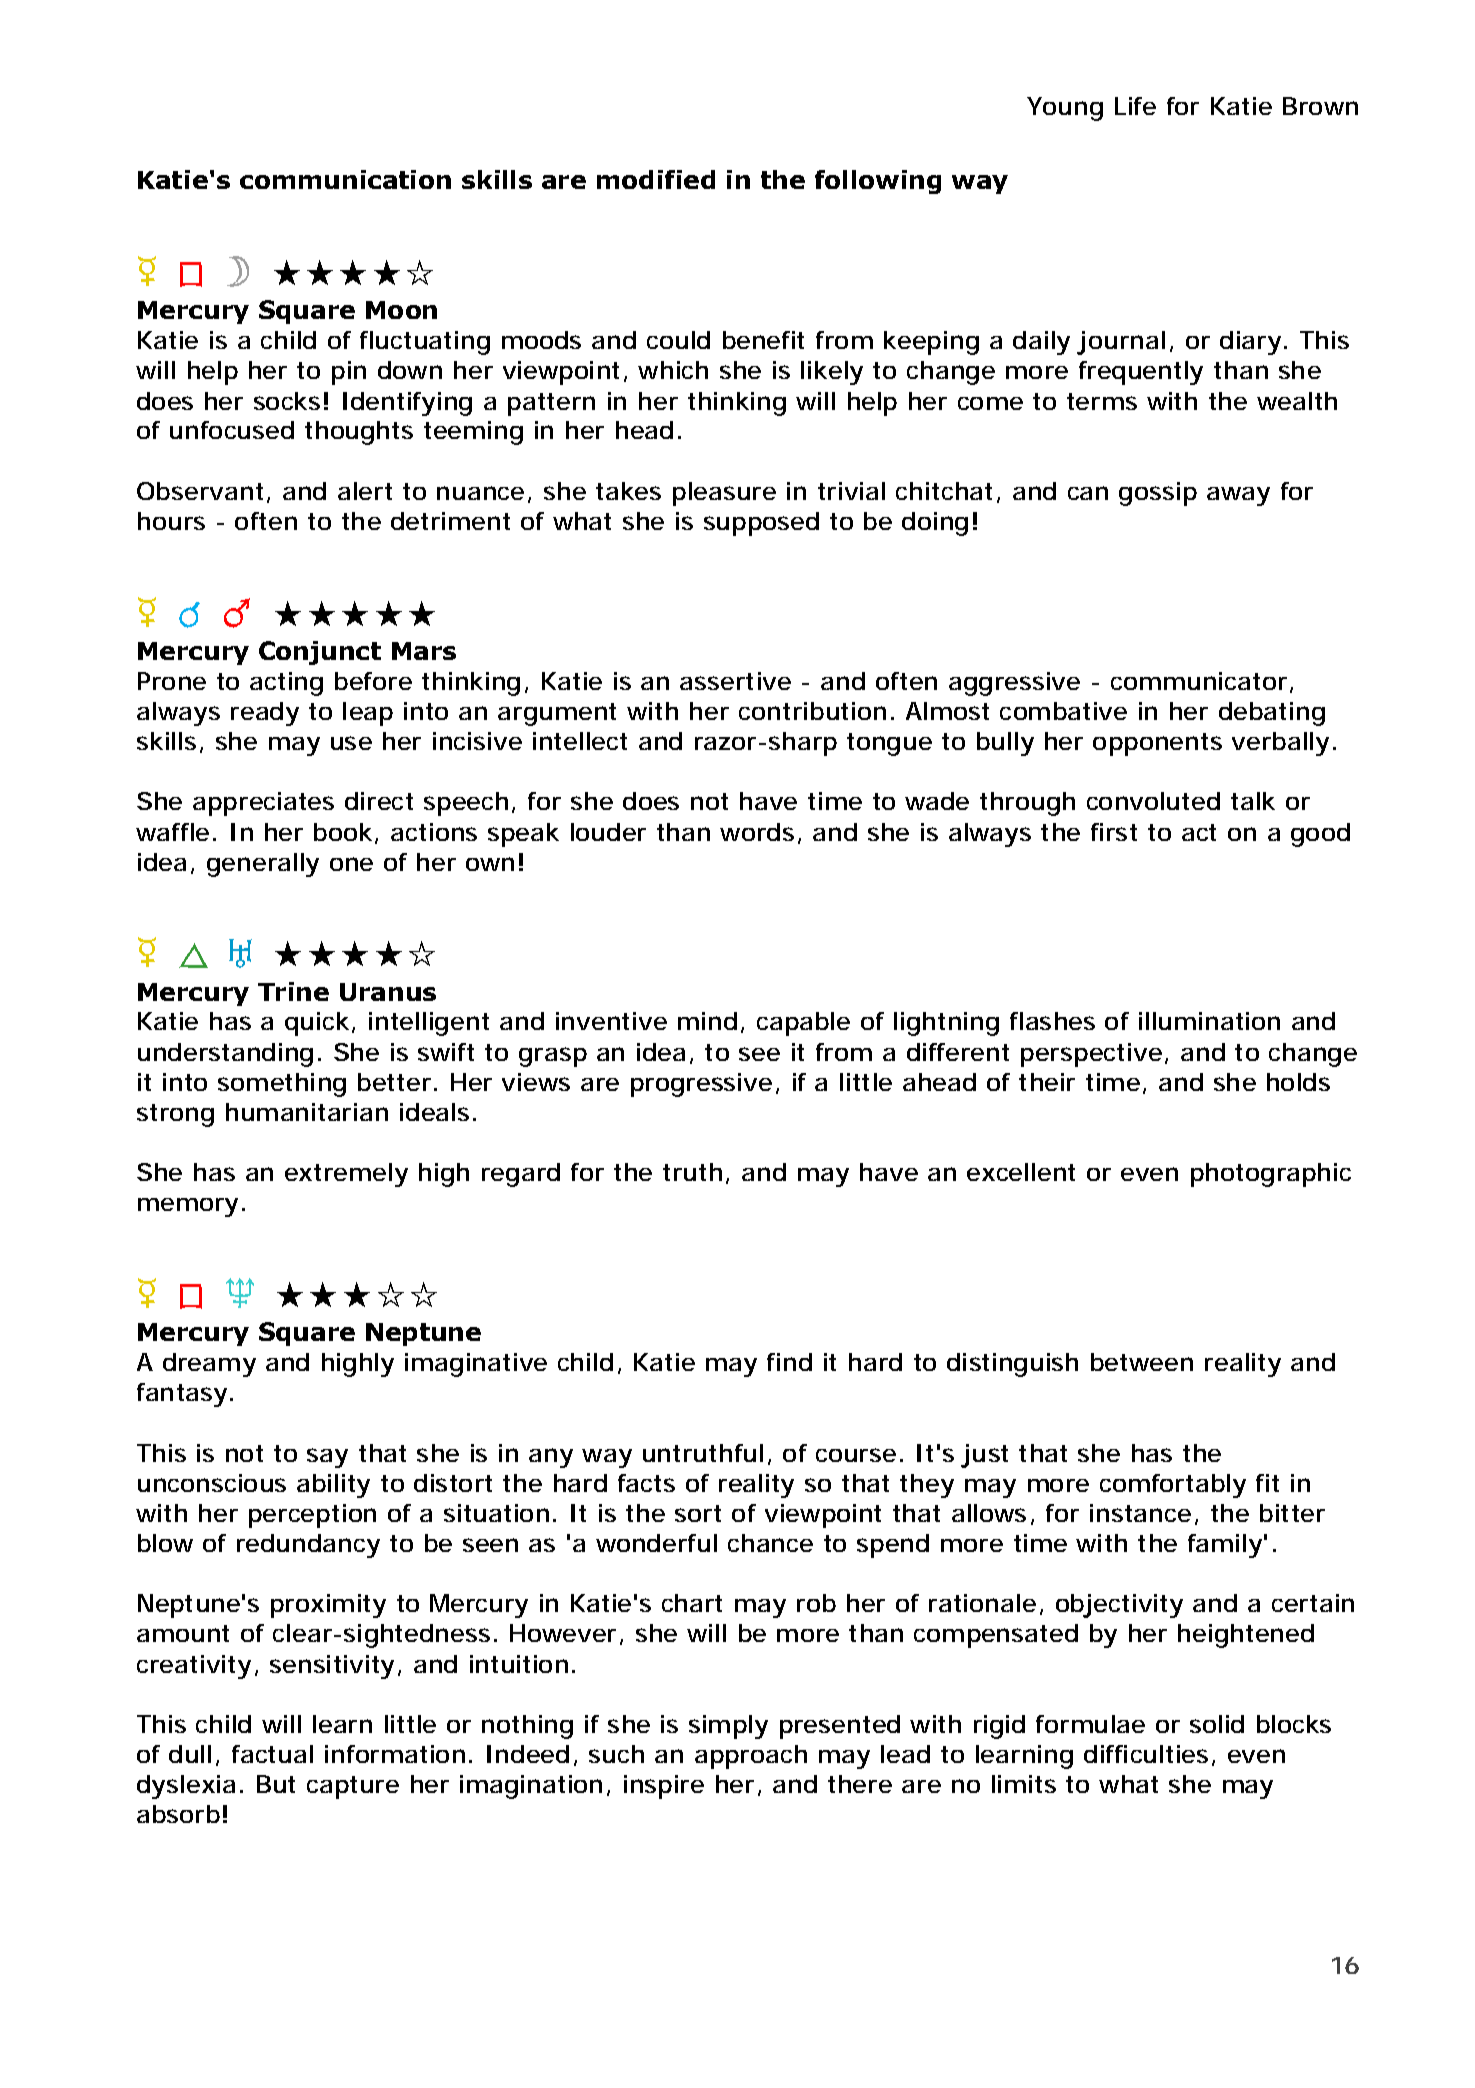 The height and width of the screenshot is (2088, 1475). What do you see at coordinates (1292, 1513) in the screenshot?
I see `bitter` at bounding box center [1292, 1513].
